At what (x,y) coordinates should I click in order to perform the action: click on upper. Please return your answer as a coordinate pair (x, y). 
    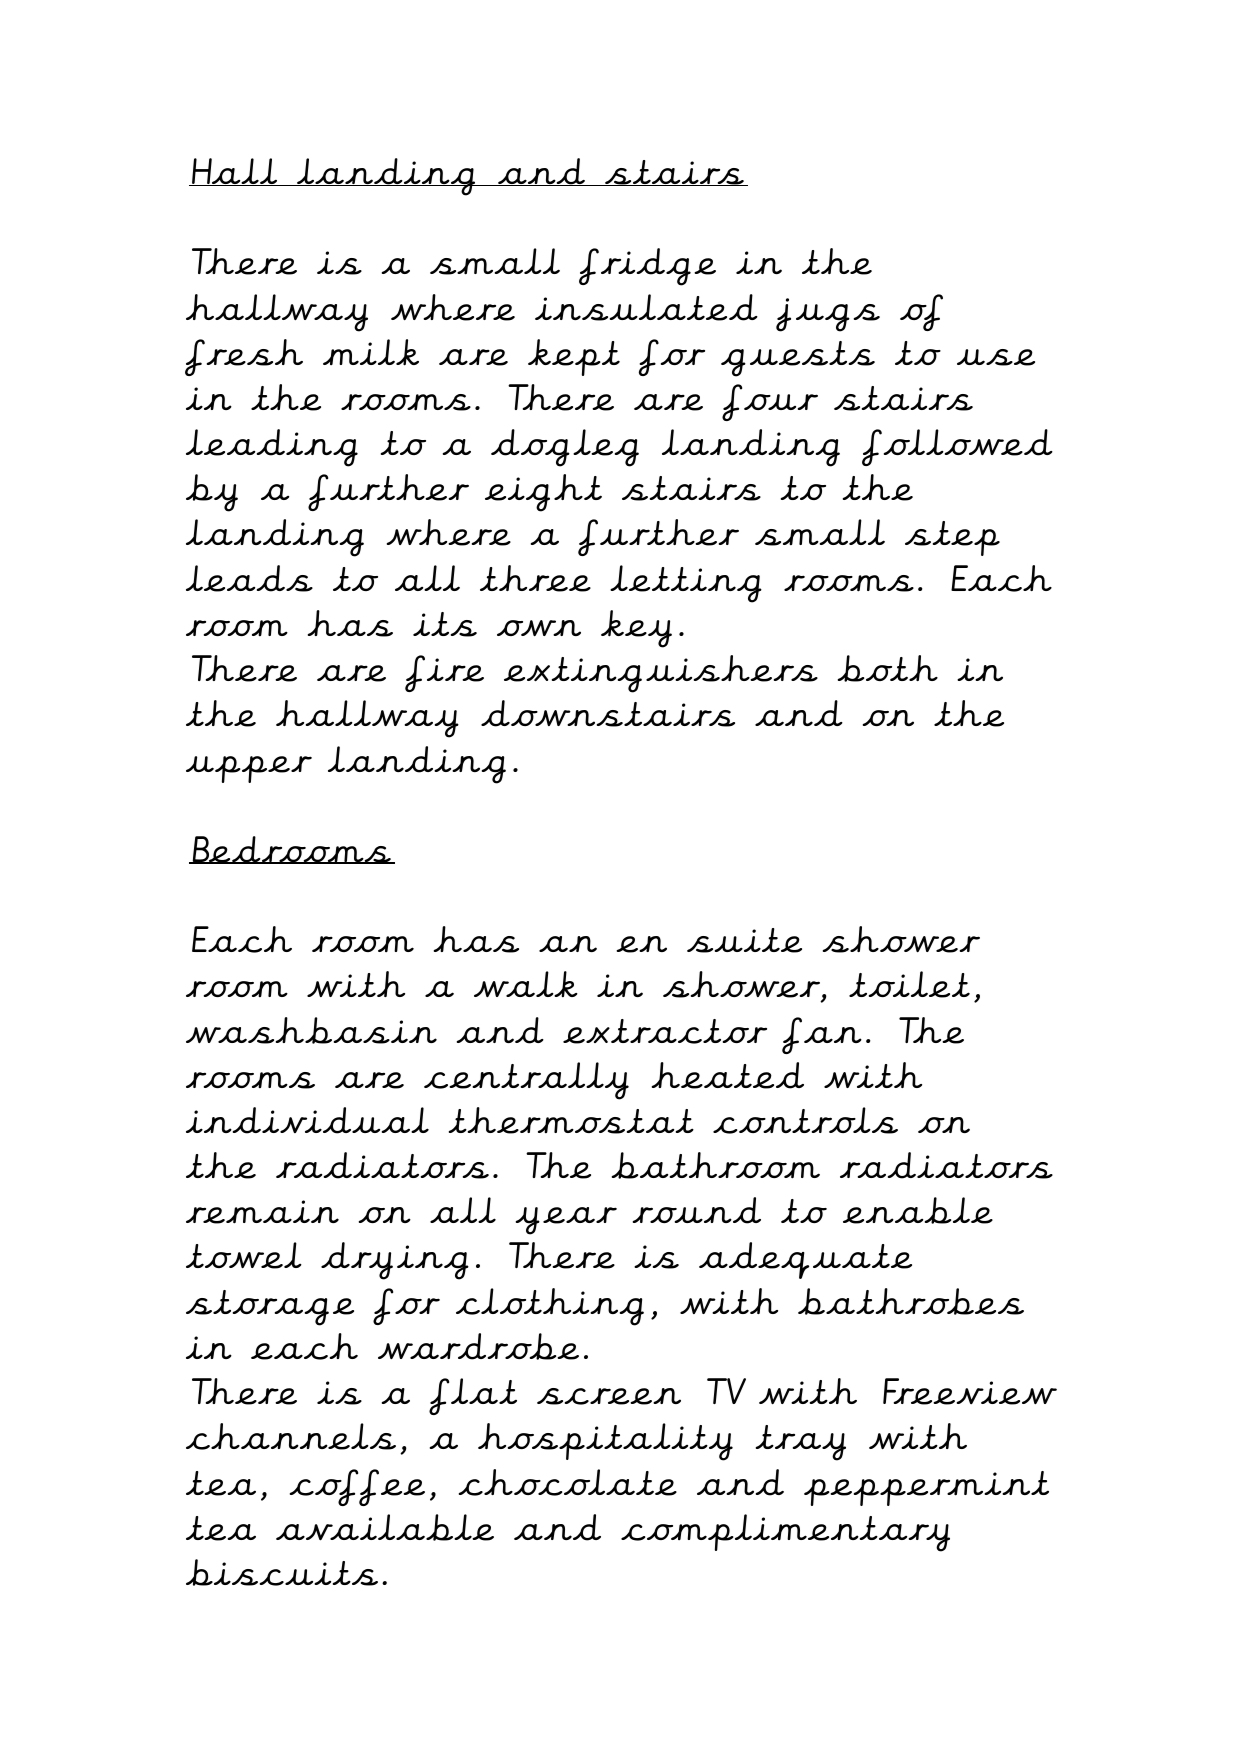
    Looking at the image, I should click on (249, 769).
